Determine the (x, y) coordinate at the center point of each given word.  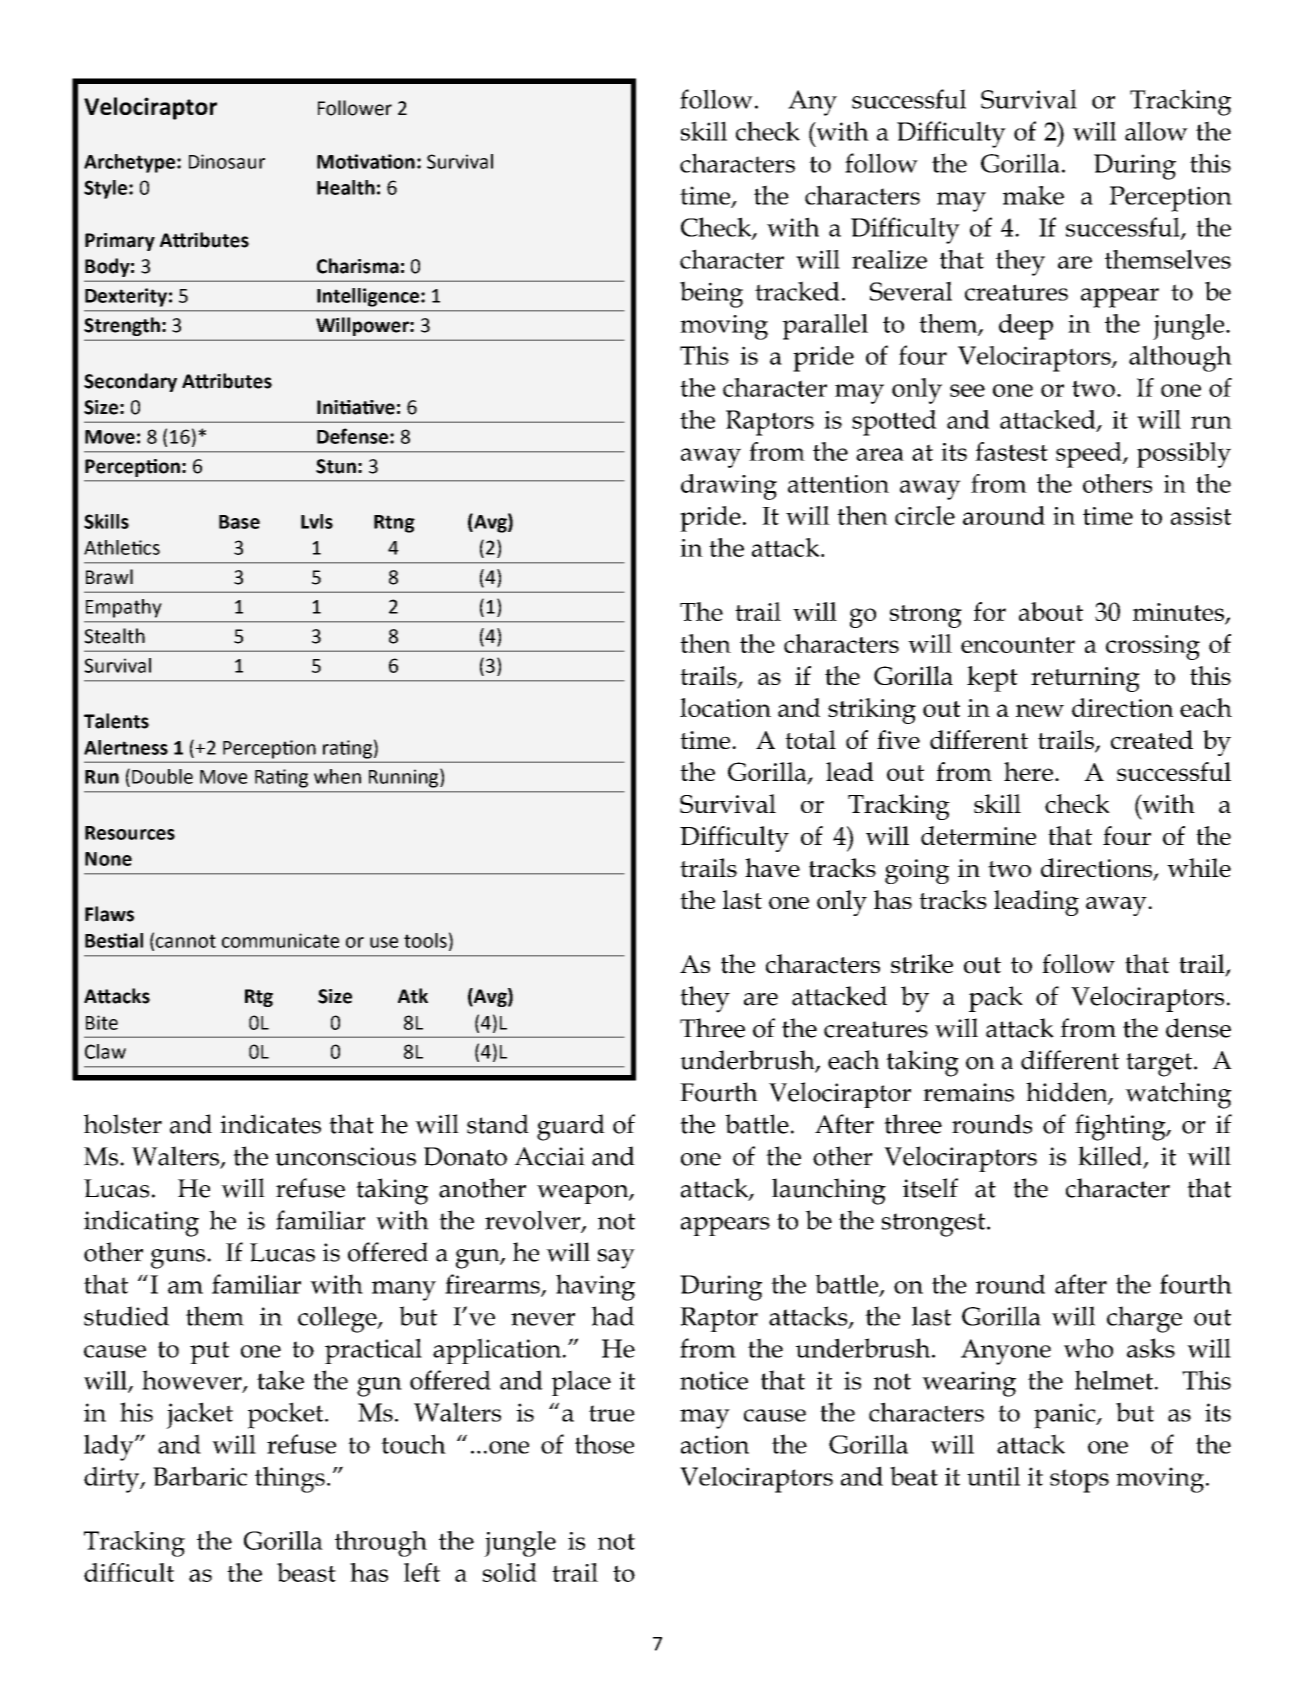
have (772, 868)
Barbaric (200, 1476)
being (711, 294)
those (604, 1444)
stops (1079, 1481)
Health (346, 187)
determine (978, 835)
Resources (130, 833)
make (1033, 195)
